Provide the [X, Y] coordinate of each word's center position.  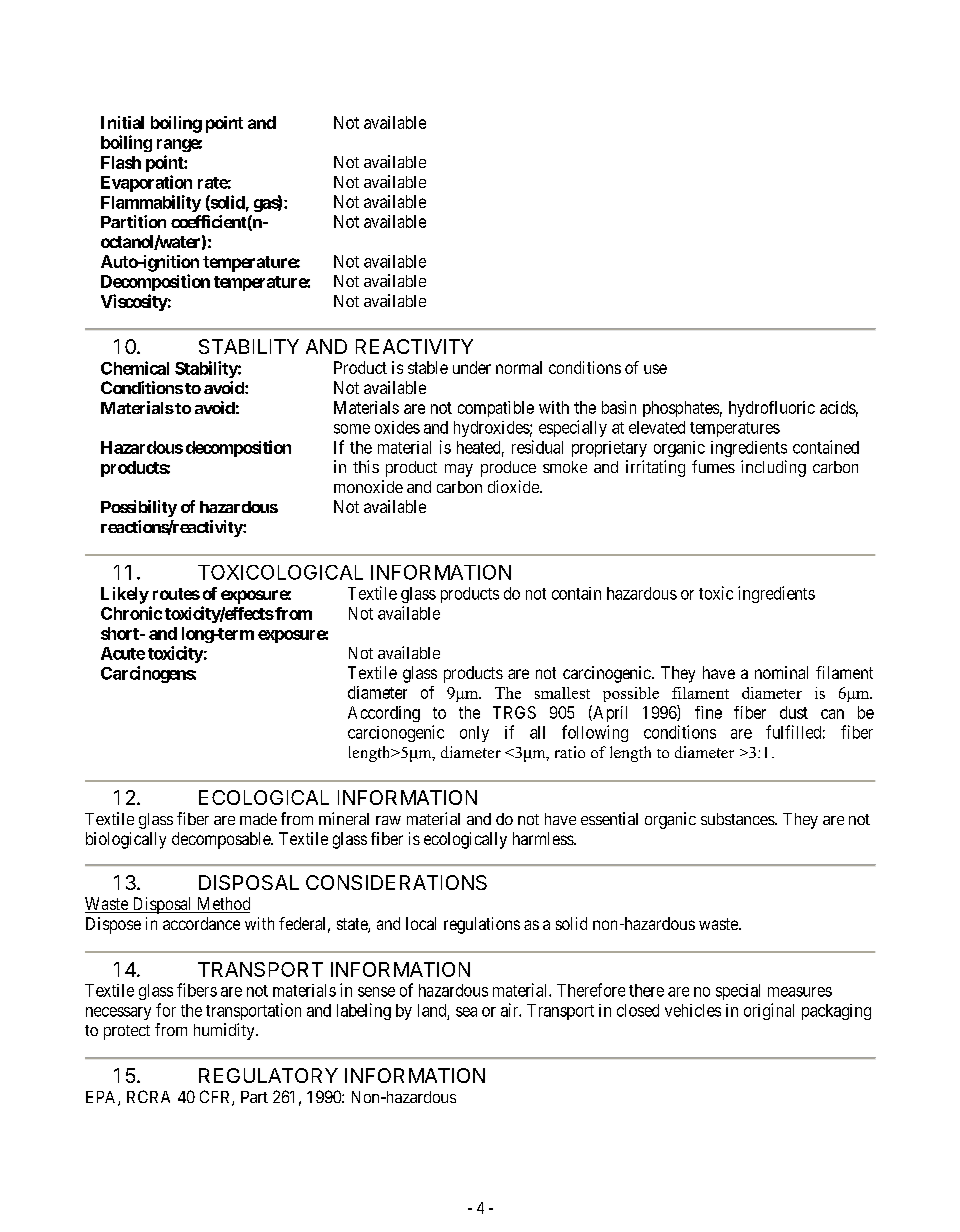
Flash [121, 162]
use [655, 369]
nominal [781, 672]
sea [466, 1012]
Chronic [131, 613]
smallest [562, 693]
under [472, 367]
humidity [225, 1031]
